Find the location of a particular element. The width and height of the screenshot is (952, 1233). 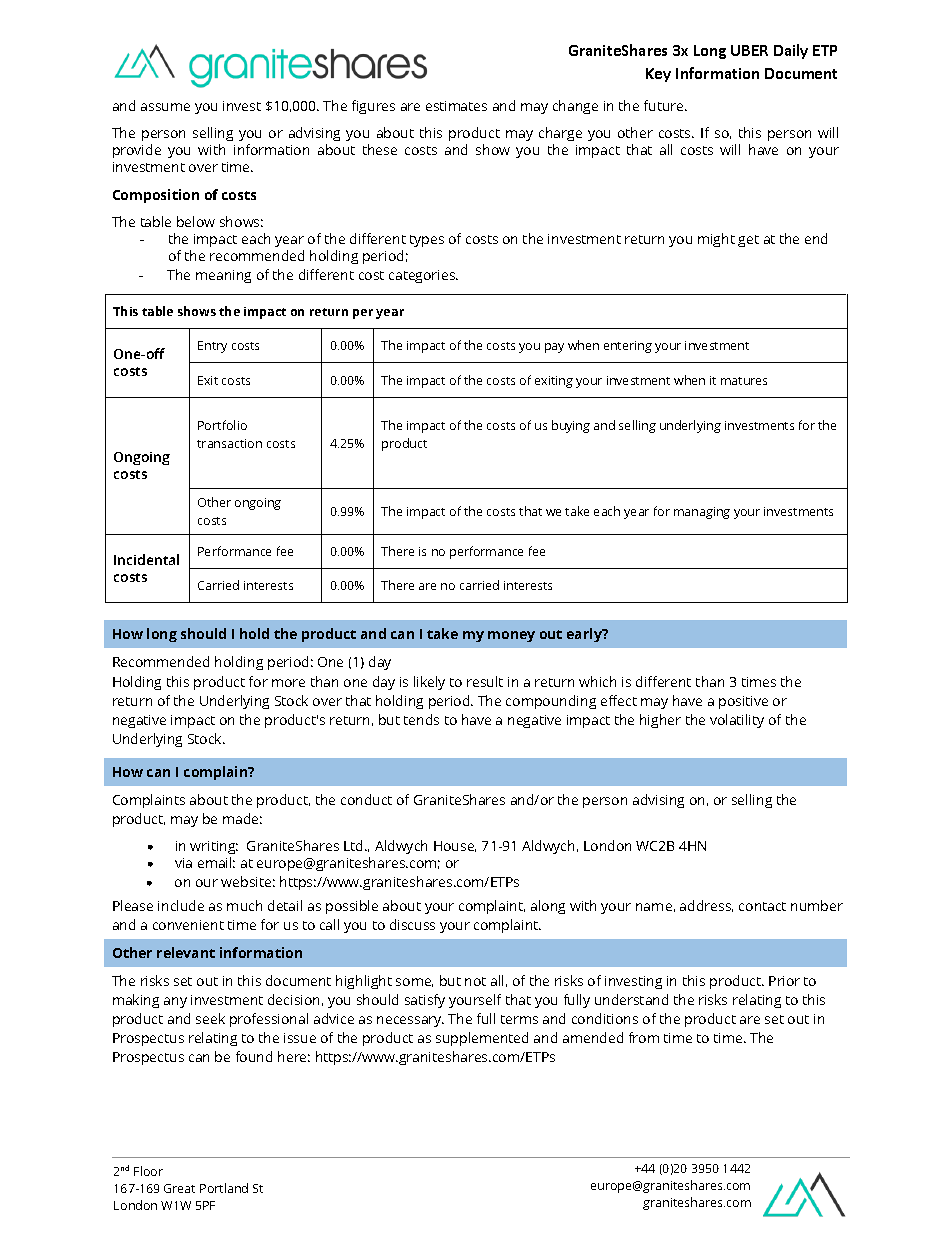

Incidental is located at coordinates (146, 559).
